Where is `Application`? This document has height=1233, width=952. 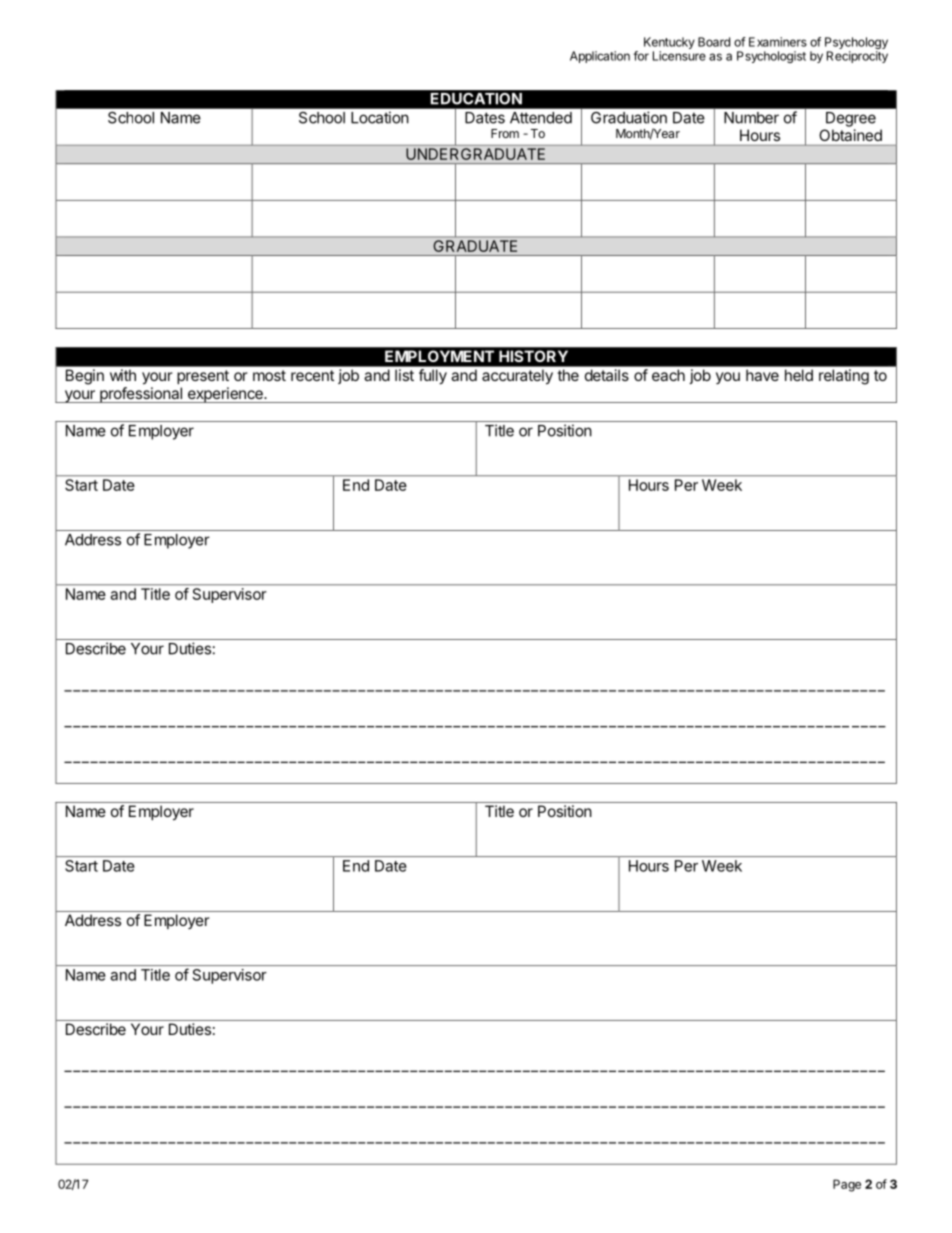 Application is located at coordinates (600, 57).
